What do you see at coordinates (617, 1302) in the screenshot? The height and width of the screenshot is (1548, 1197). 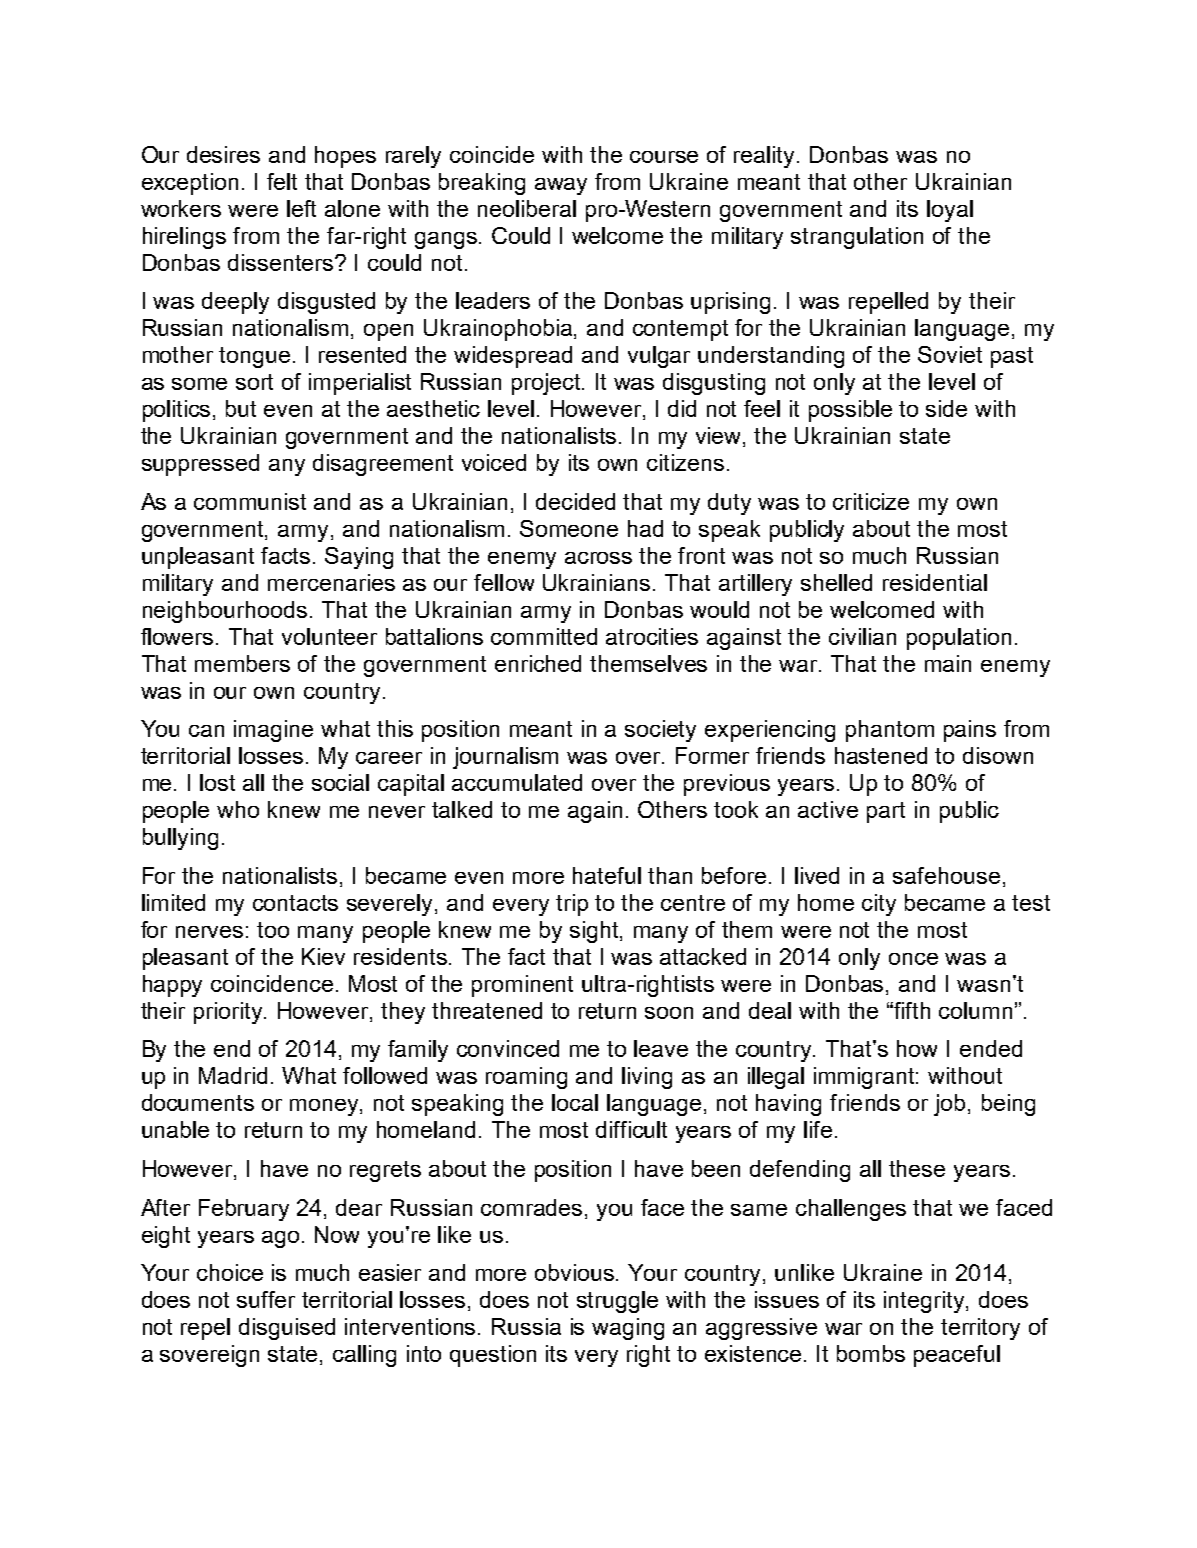 I see `struggle` at bounding box center [617, 1302].
